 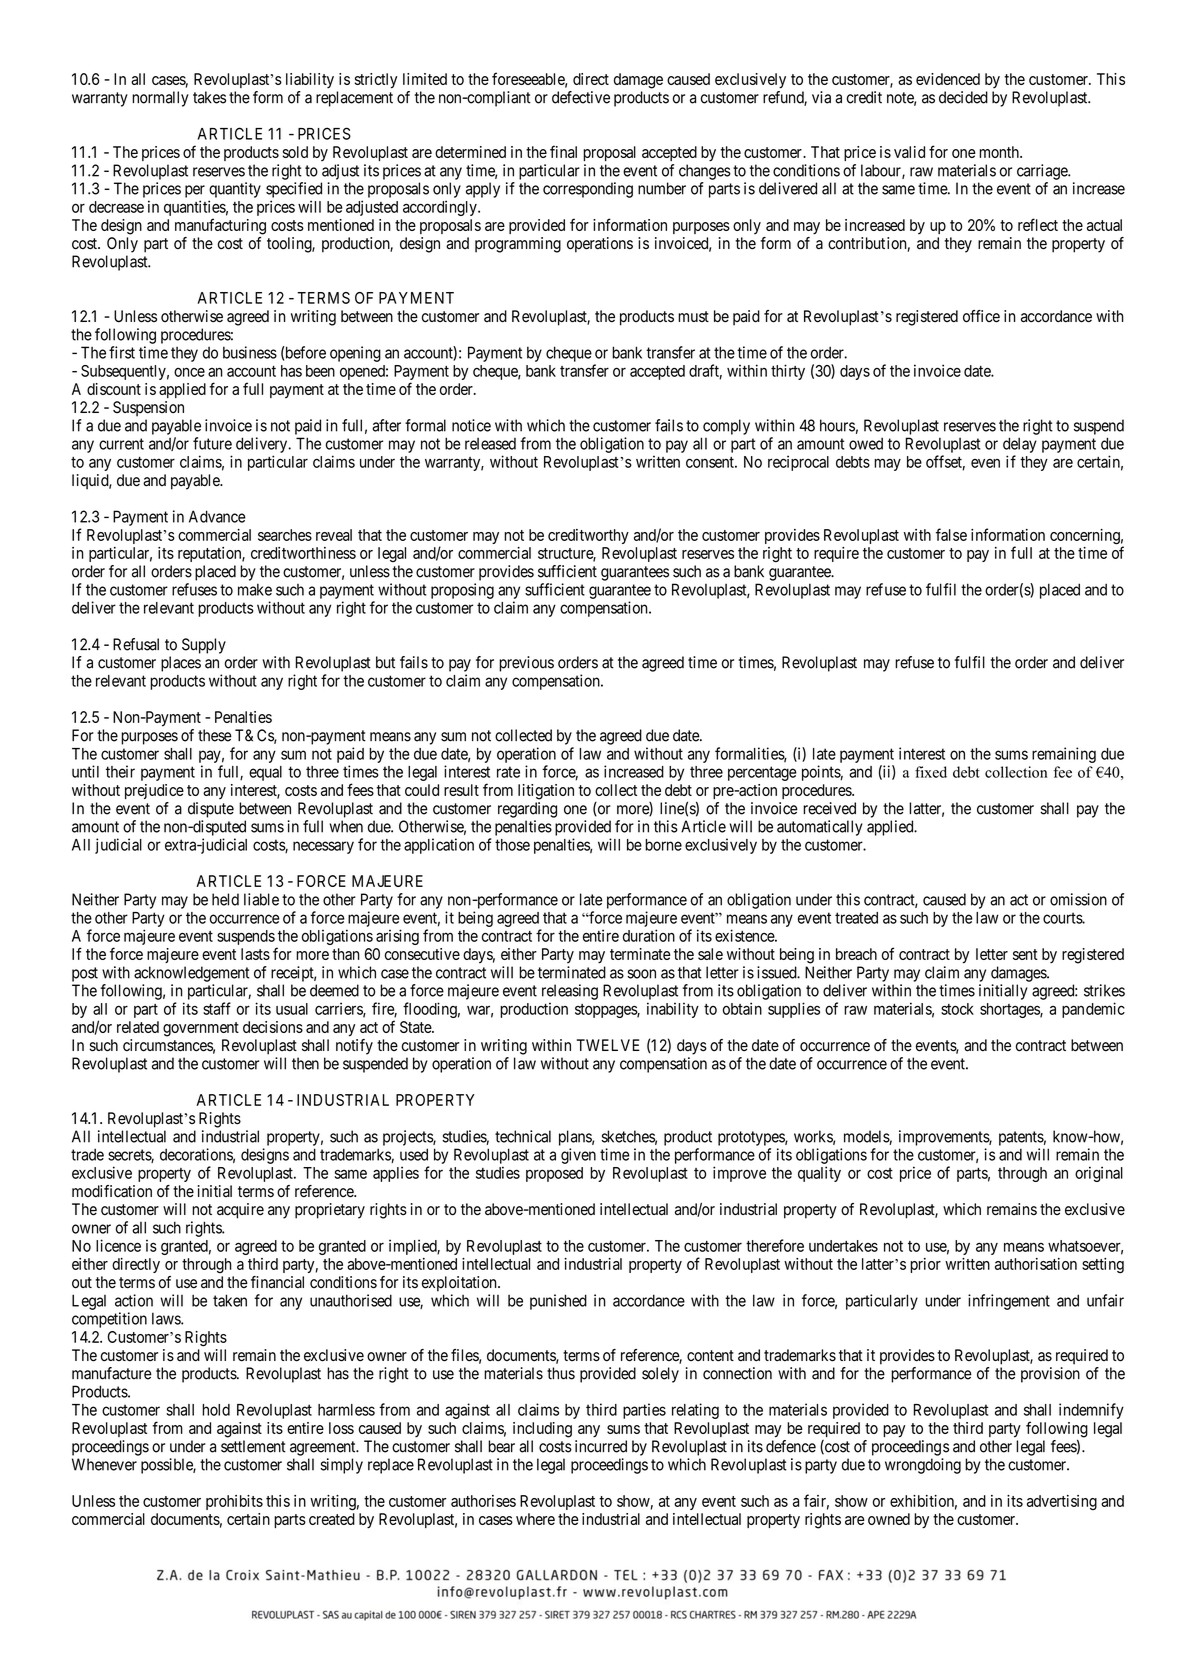 What do you see at coordinates (951, 534) in the page?
I see `false` at bounding box center [951, 534].
